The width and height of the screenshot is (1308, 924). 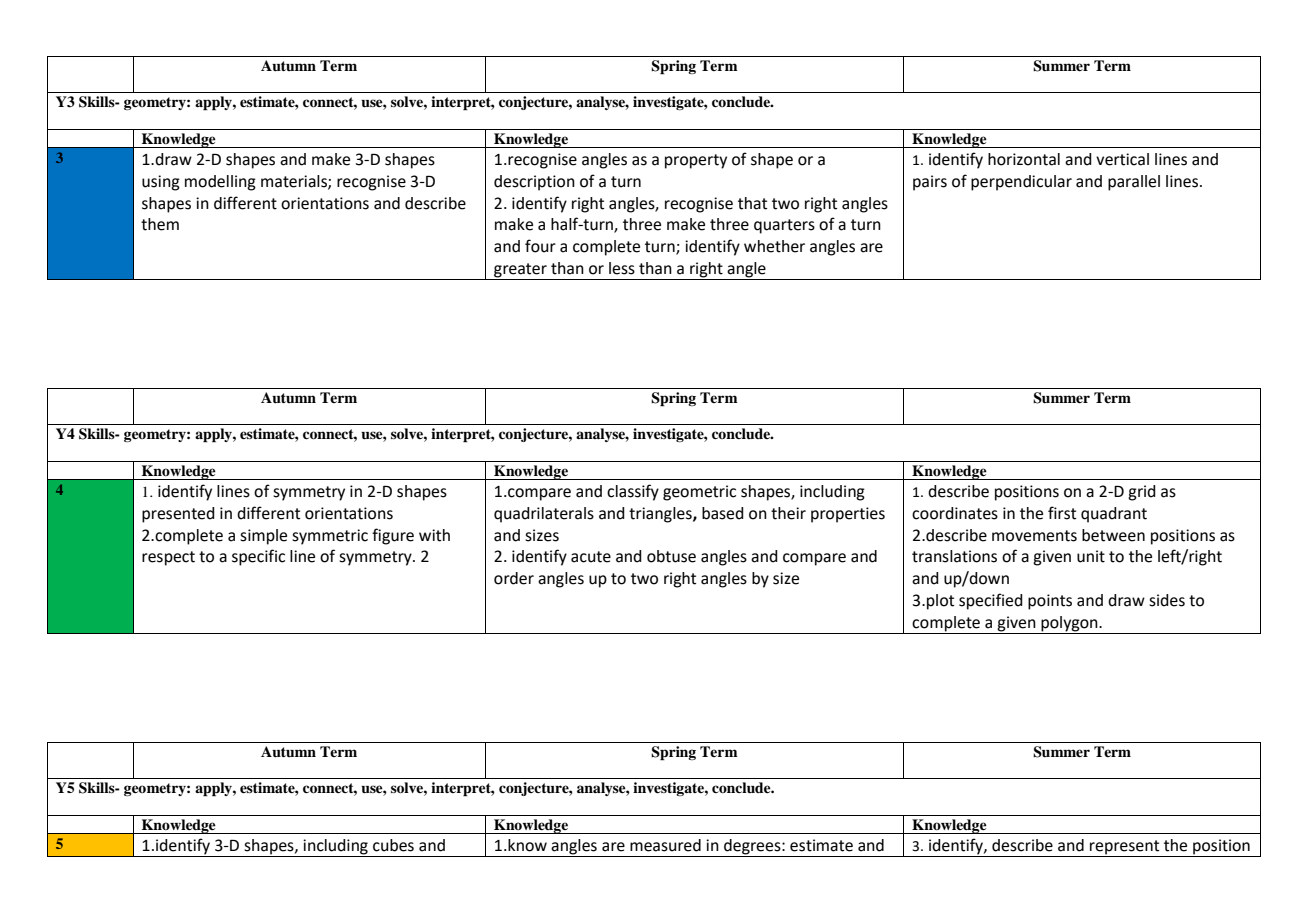 What do you see at coordinates (178, 515) in the screenshot?
I see `presented` at bounding box center [178, 515].
